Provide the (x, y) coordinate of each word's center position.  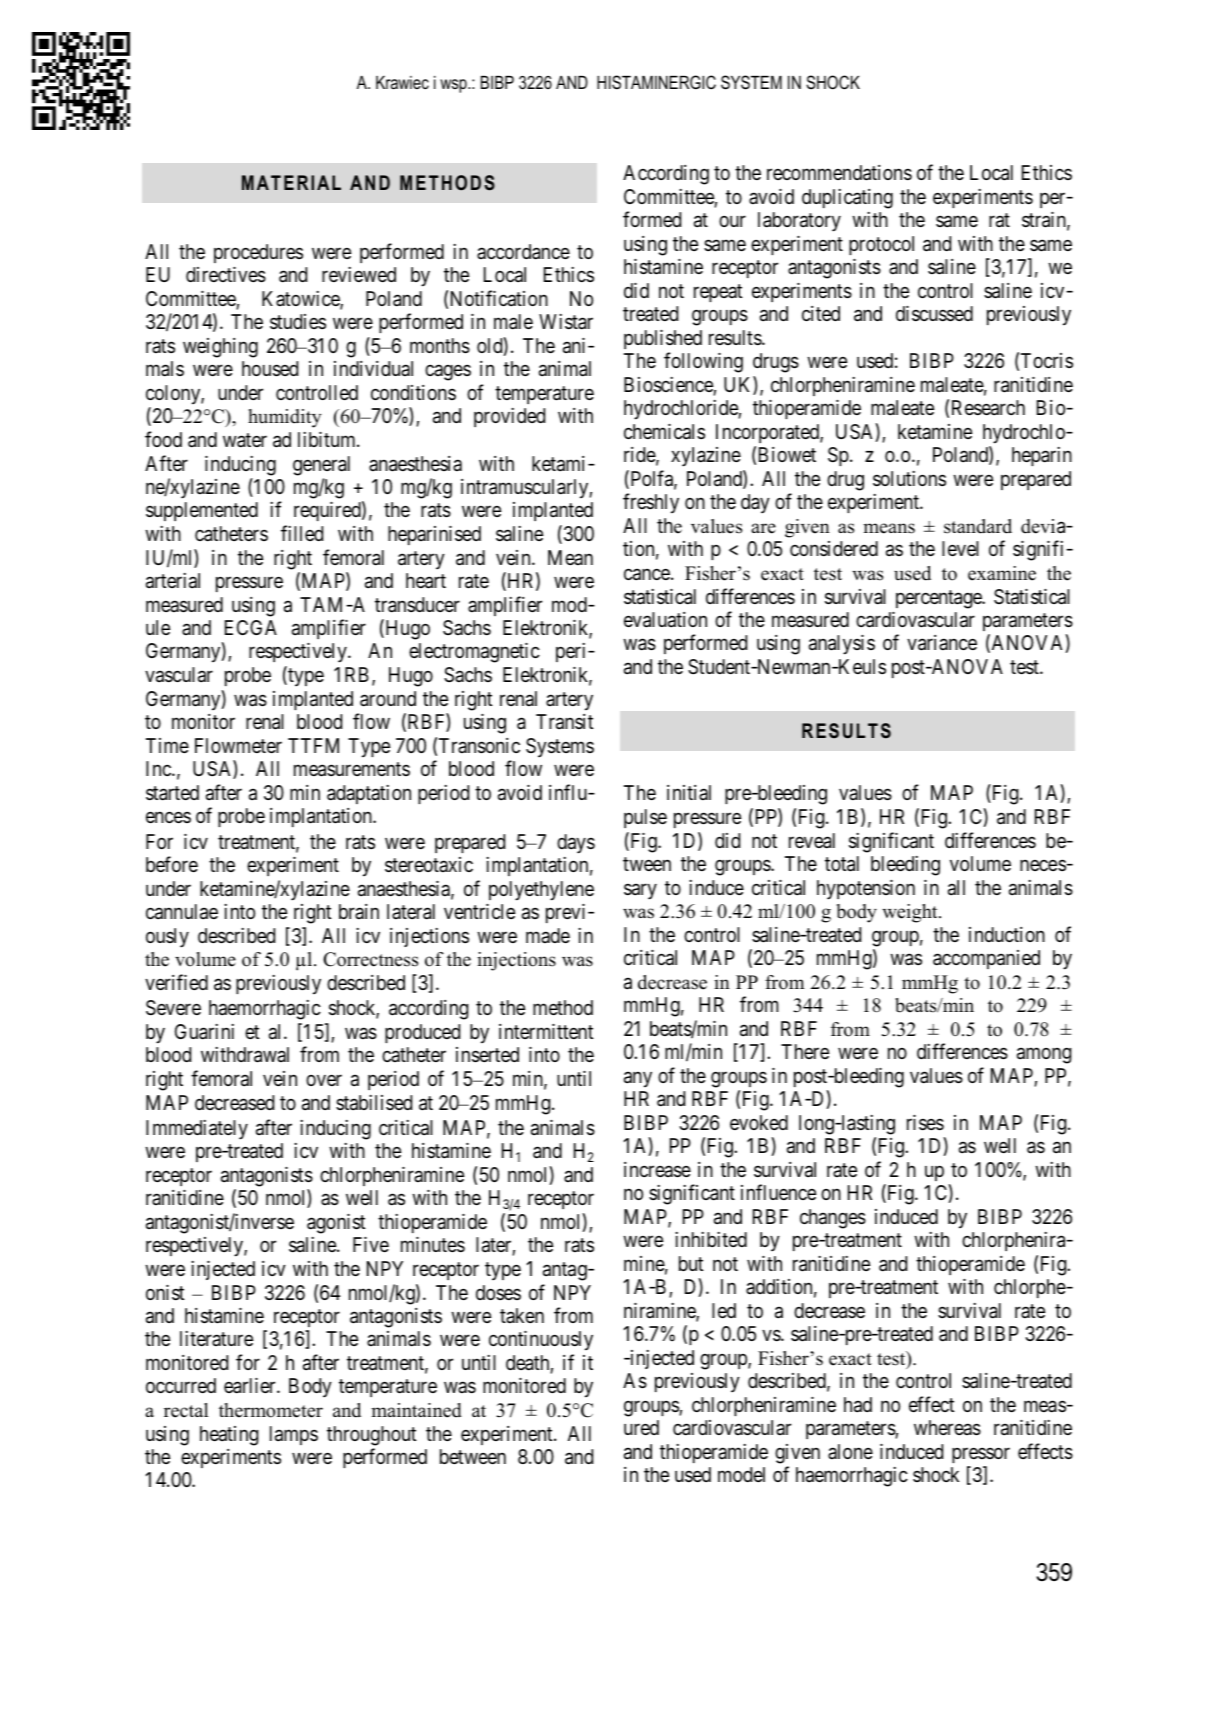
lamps (294, 1435)
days (576, 844)
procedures (258, 253)
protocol (881, 245)
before (172, 864)
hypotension (866, 890)
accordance (523, 252)
